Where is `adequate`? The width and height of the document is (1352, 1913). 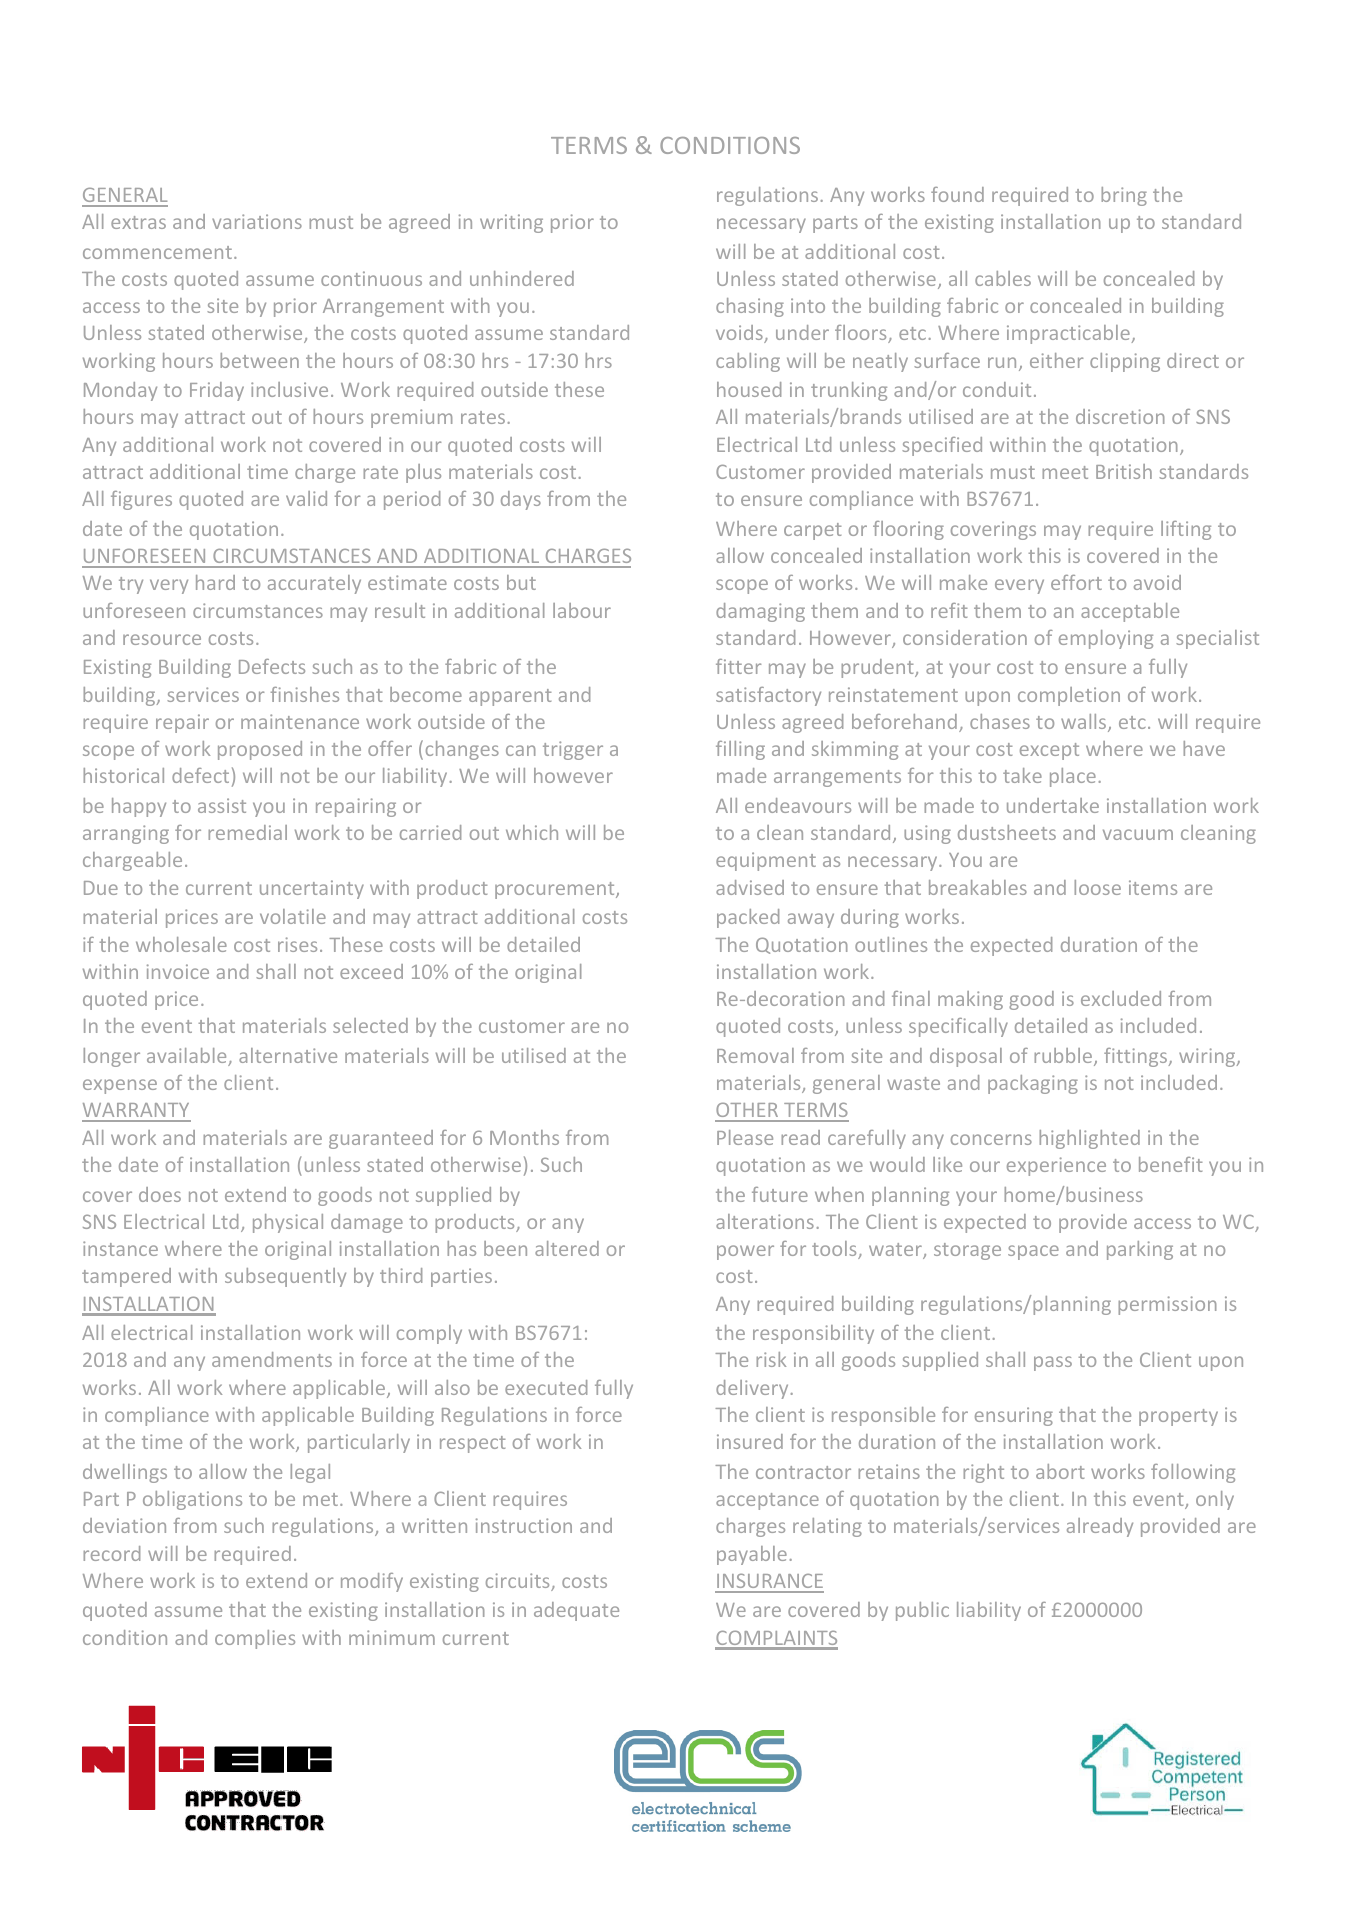 adequate is located at coordinates (576, 1611).
